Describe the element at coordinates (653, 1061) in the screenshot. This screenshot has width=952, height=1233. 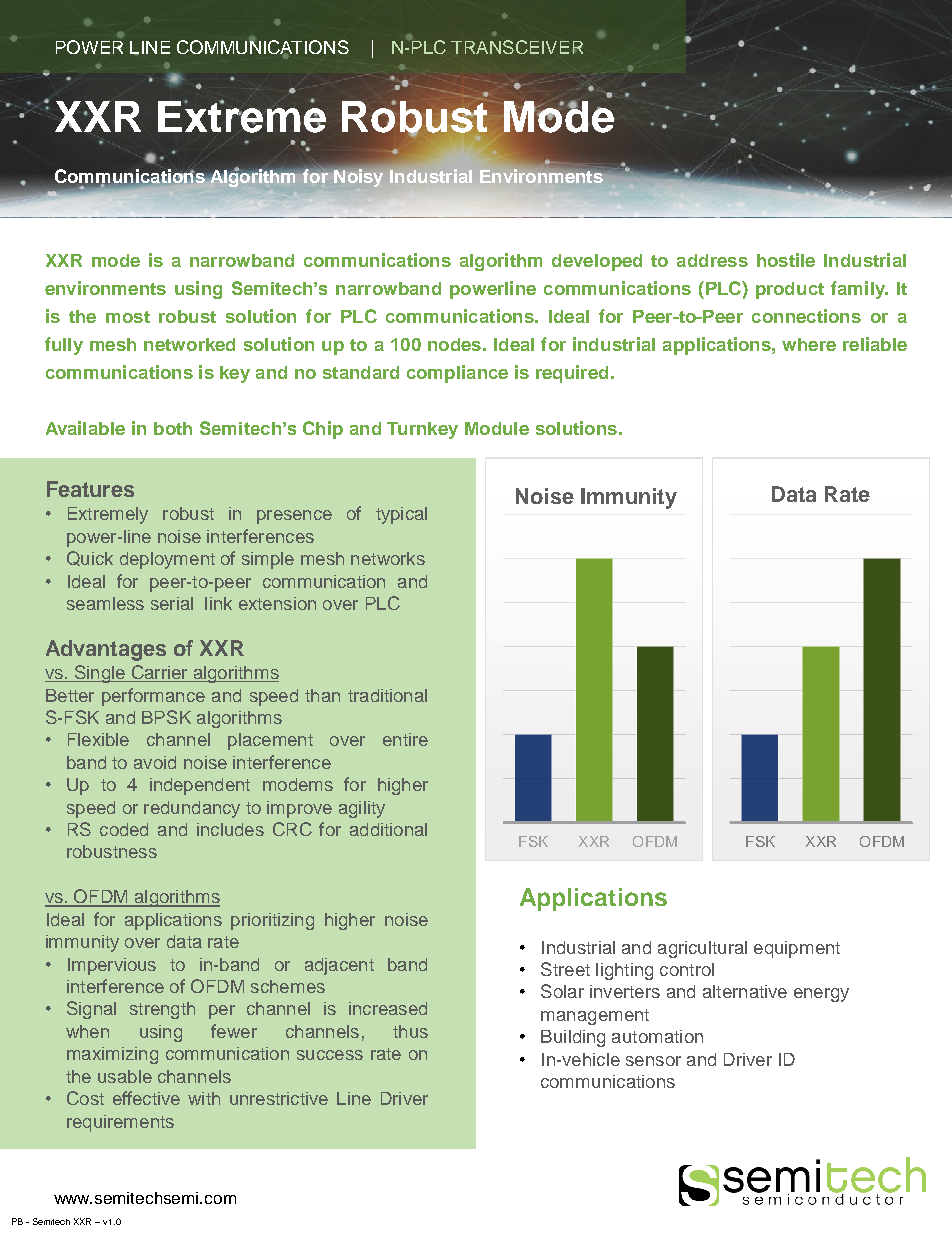
I see `sensor` at that location.
